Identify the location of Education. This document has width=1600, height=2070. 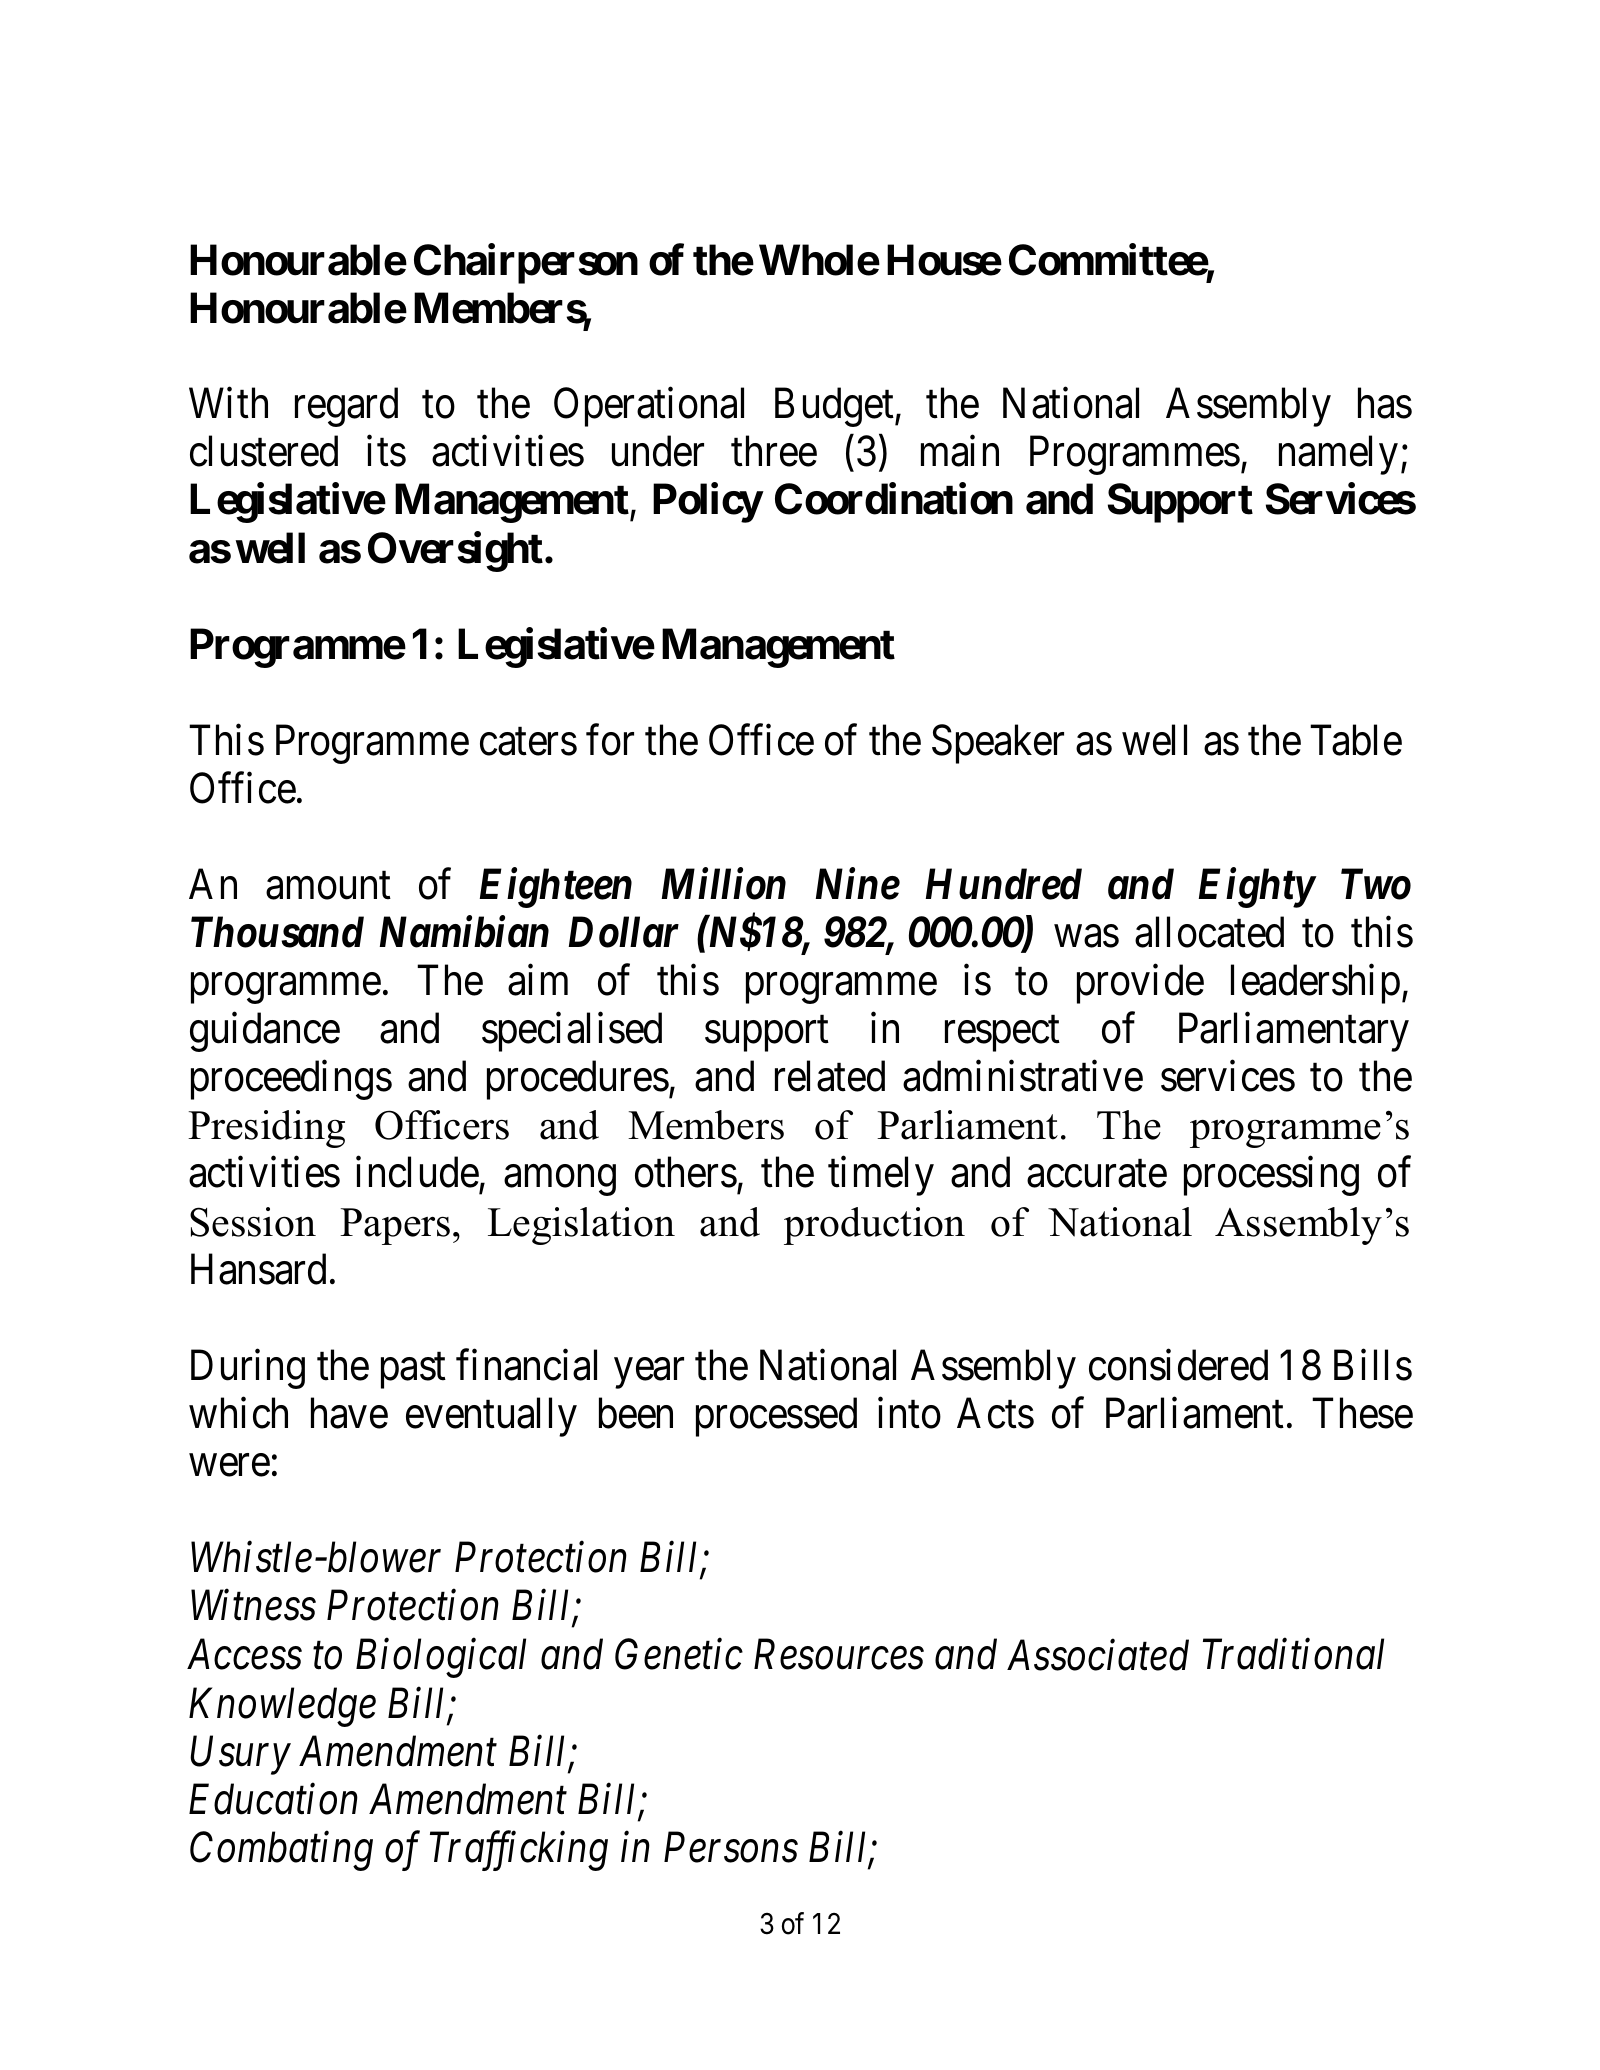
(273, 1799).
